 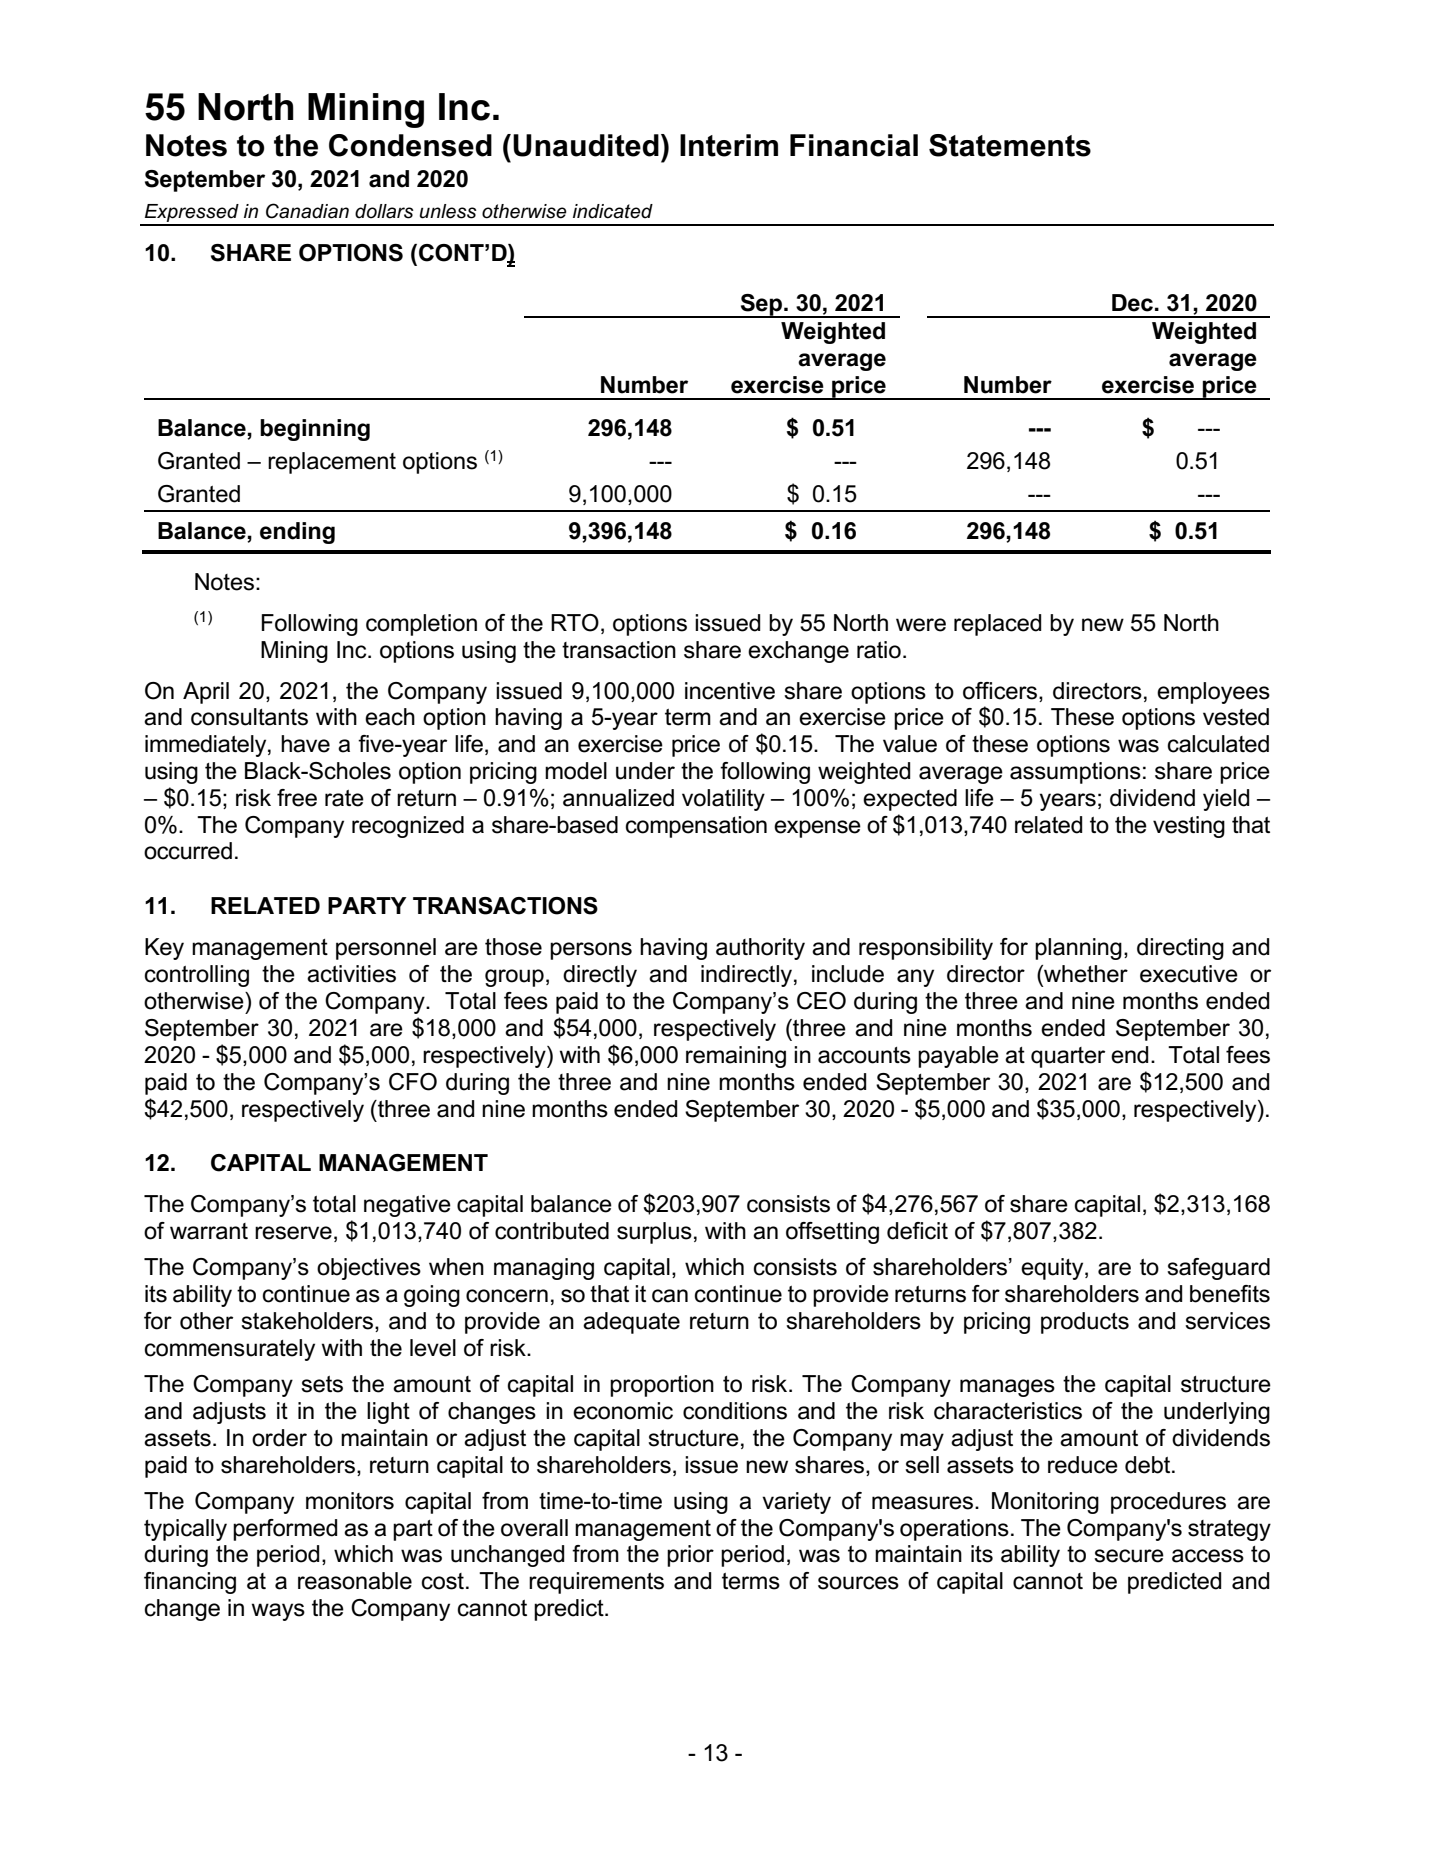 What do you see at coordinates (730, 691) in the screenshot?
I see `incentive` at bounding box center [730, 691].
